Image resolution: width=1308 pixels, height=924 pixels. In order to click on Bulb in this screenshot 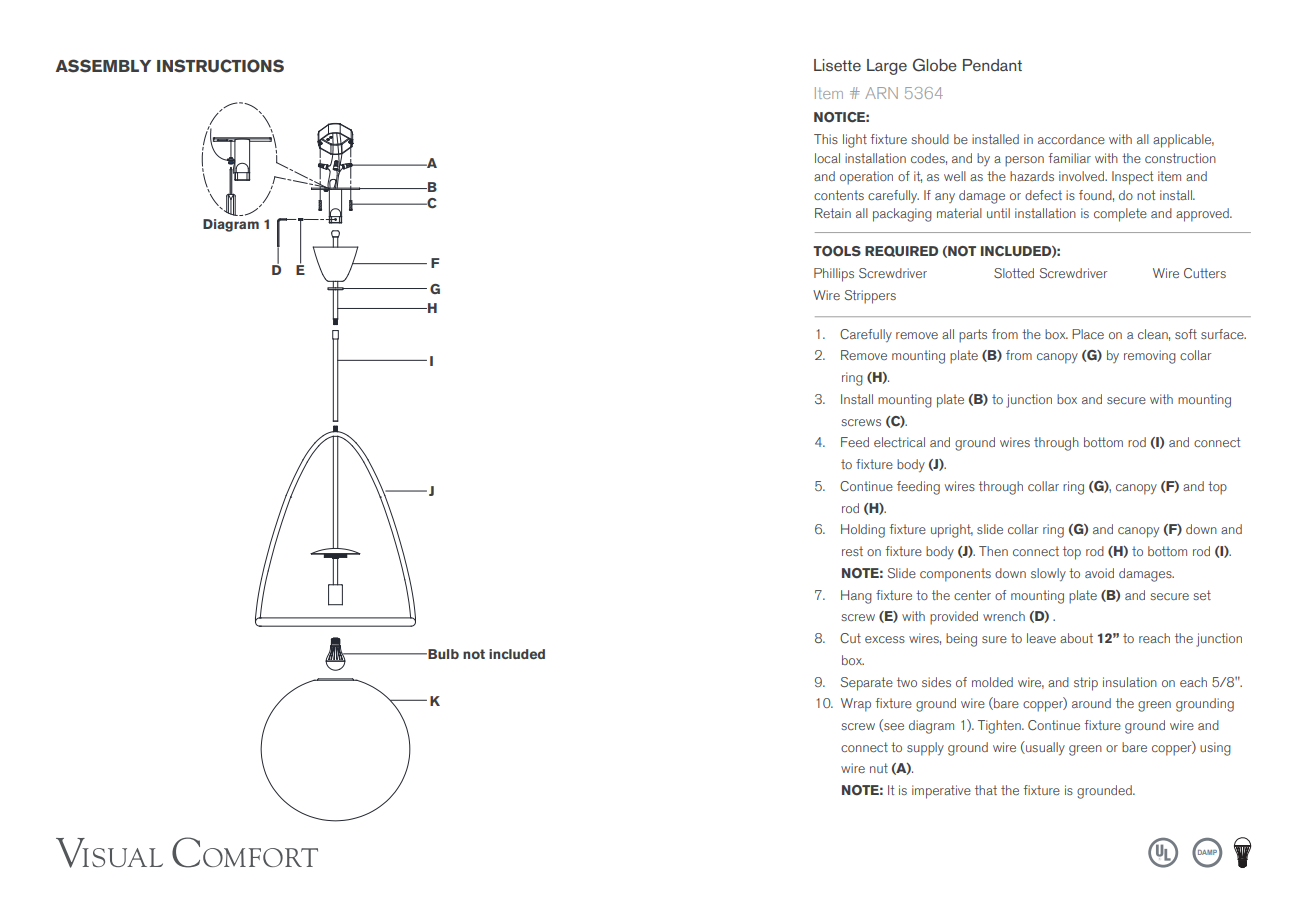, I will do `click(442, 654)`.
